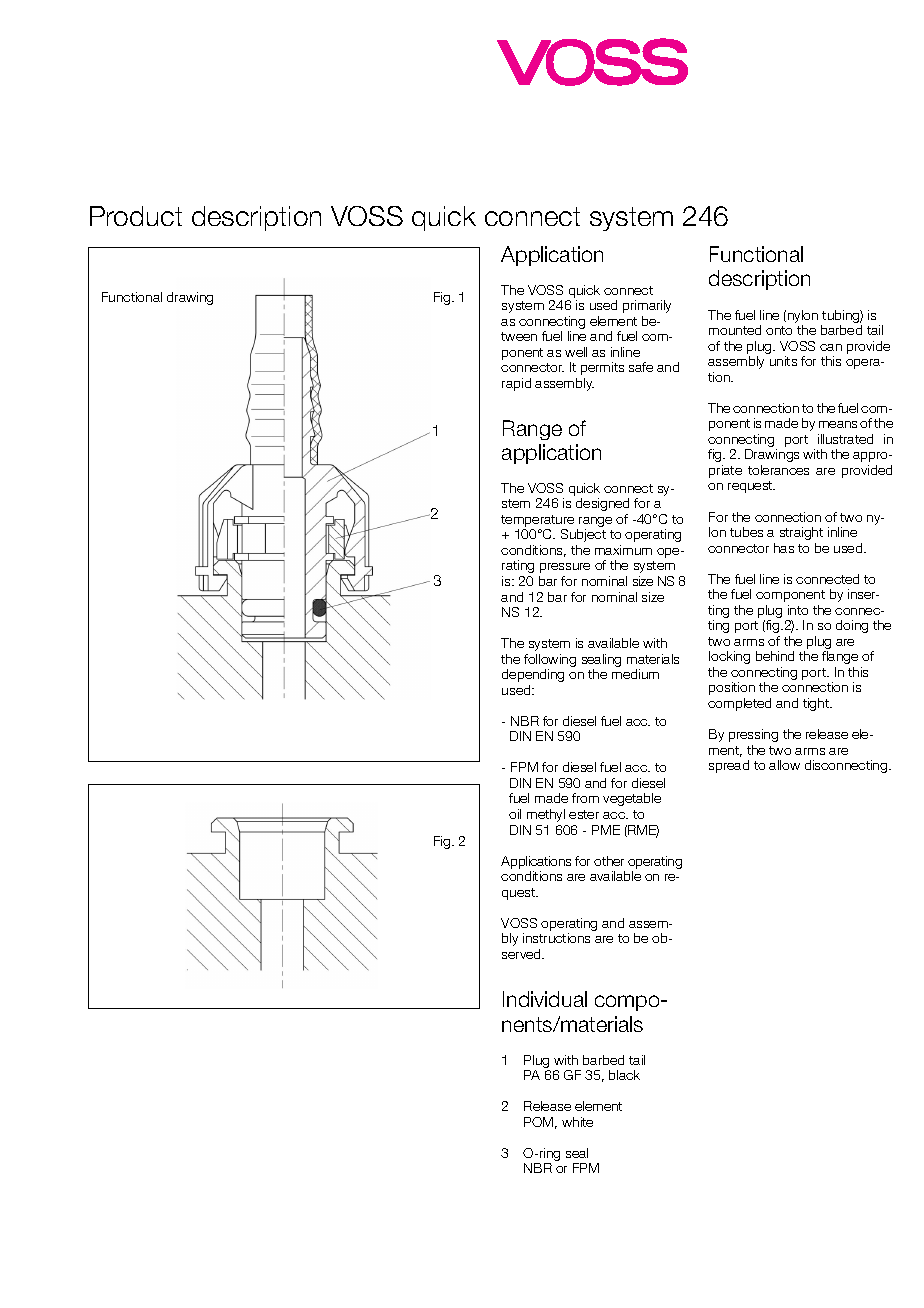 The width and height of the screenshot is (924, 1308). I want to click on primarily, so click(647, 306).
